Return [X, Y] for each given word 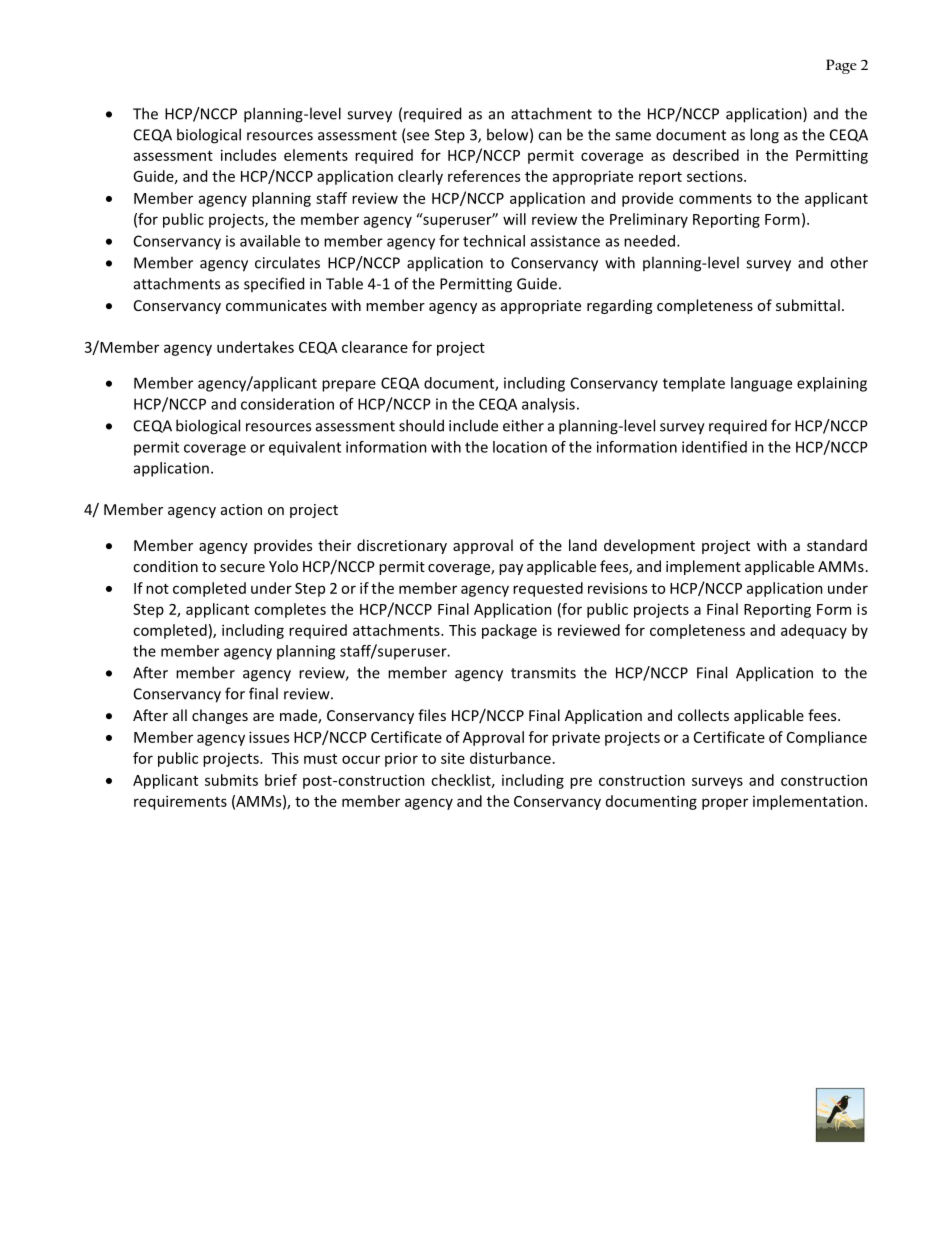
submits [231, 780]
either [523, 425]
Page [841, 66]
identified [714, 447]
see [417, 137]
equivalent [305, 448]
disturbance [510, 758]
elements [316, 155]
